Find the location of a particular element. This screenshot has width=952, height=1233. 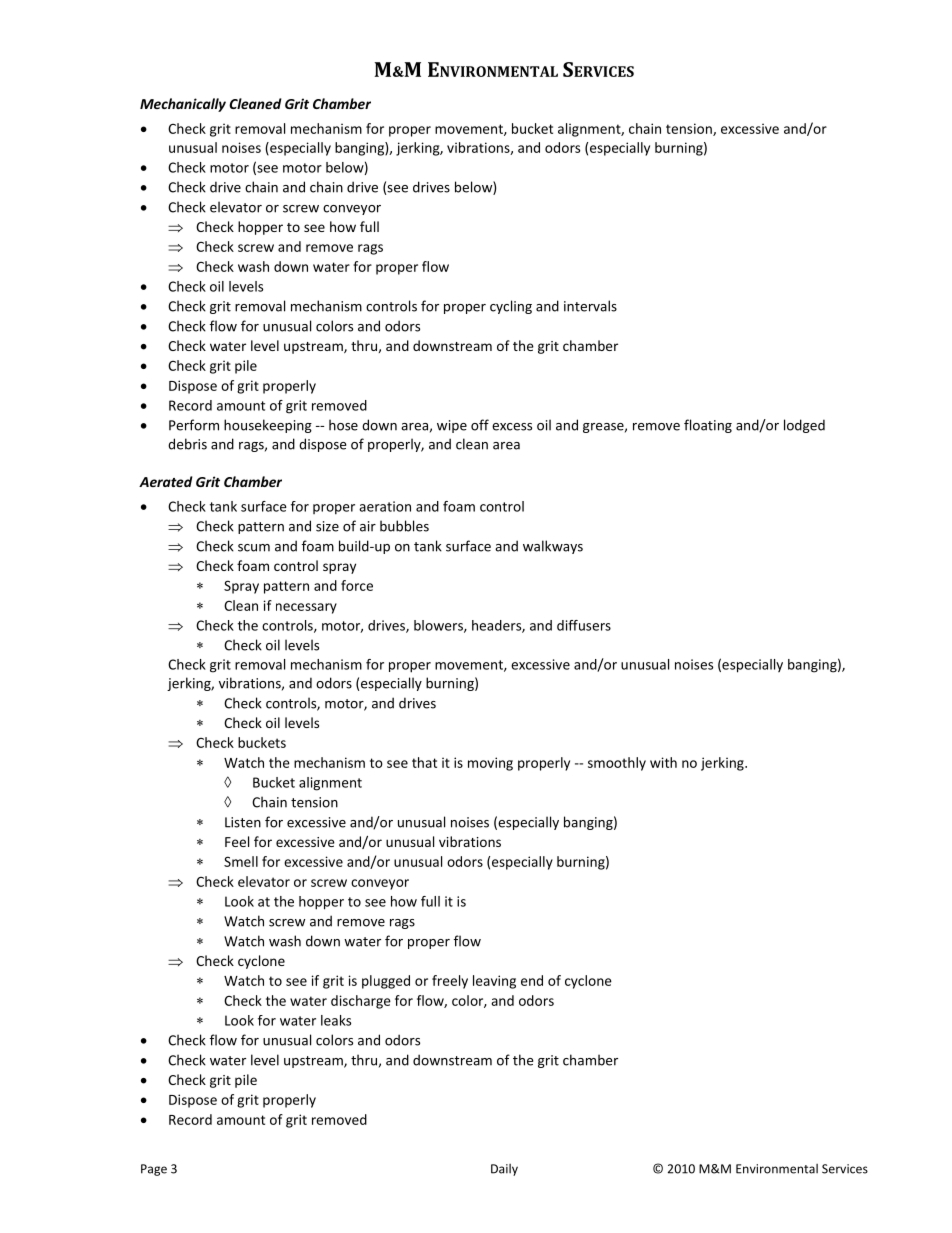

Daily is located at coordinates (504, 1170).
